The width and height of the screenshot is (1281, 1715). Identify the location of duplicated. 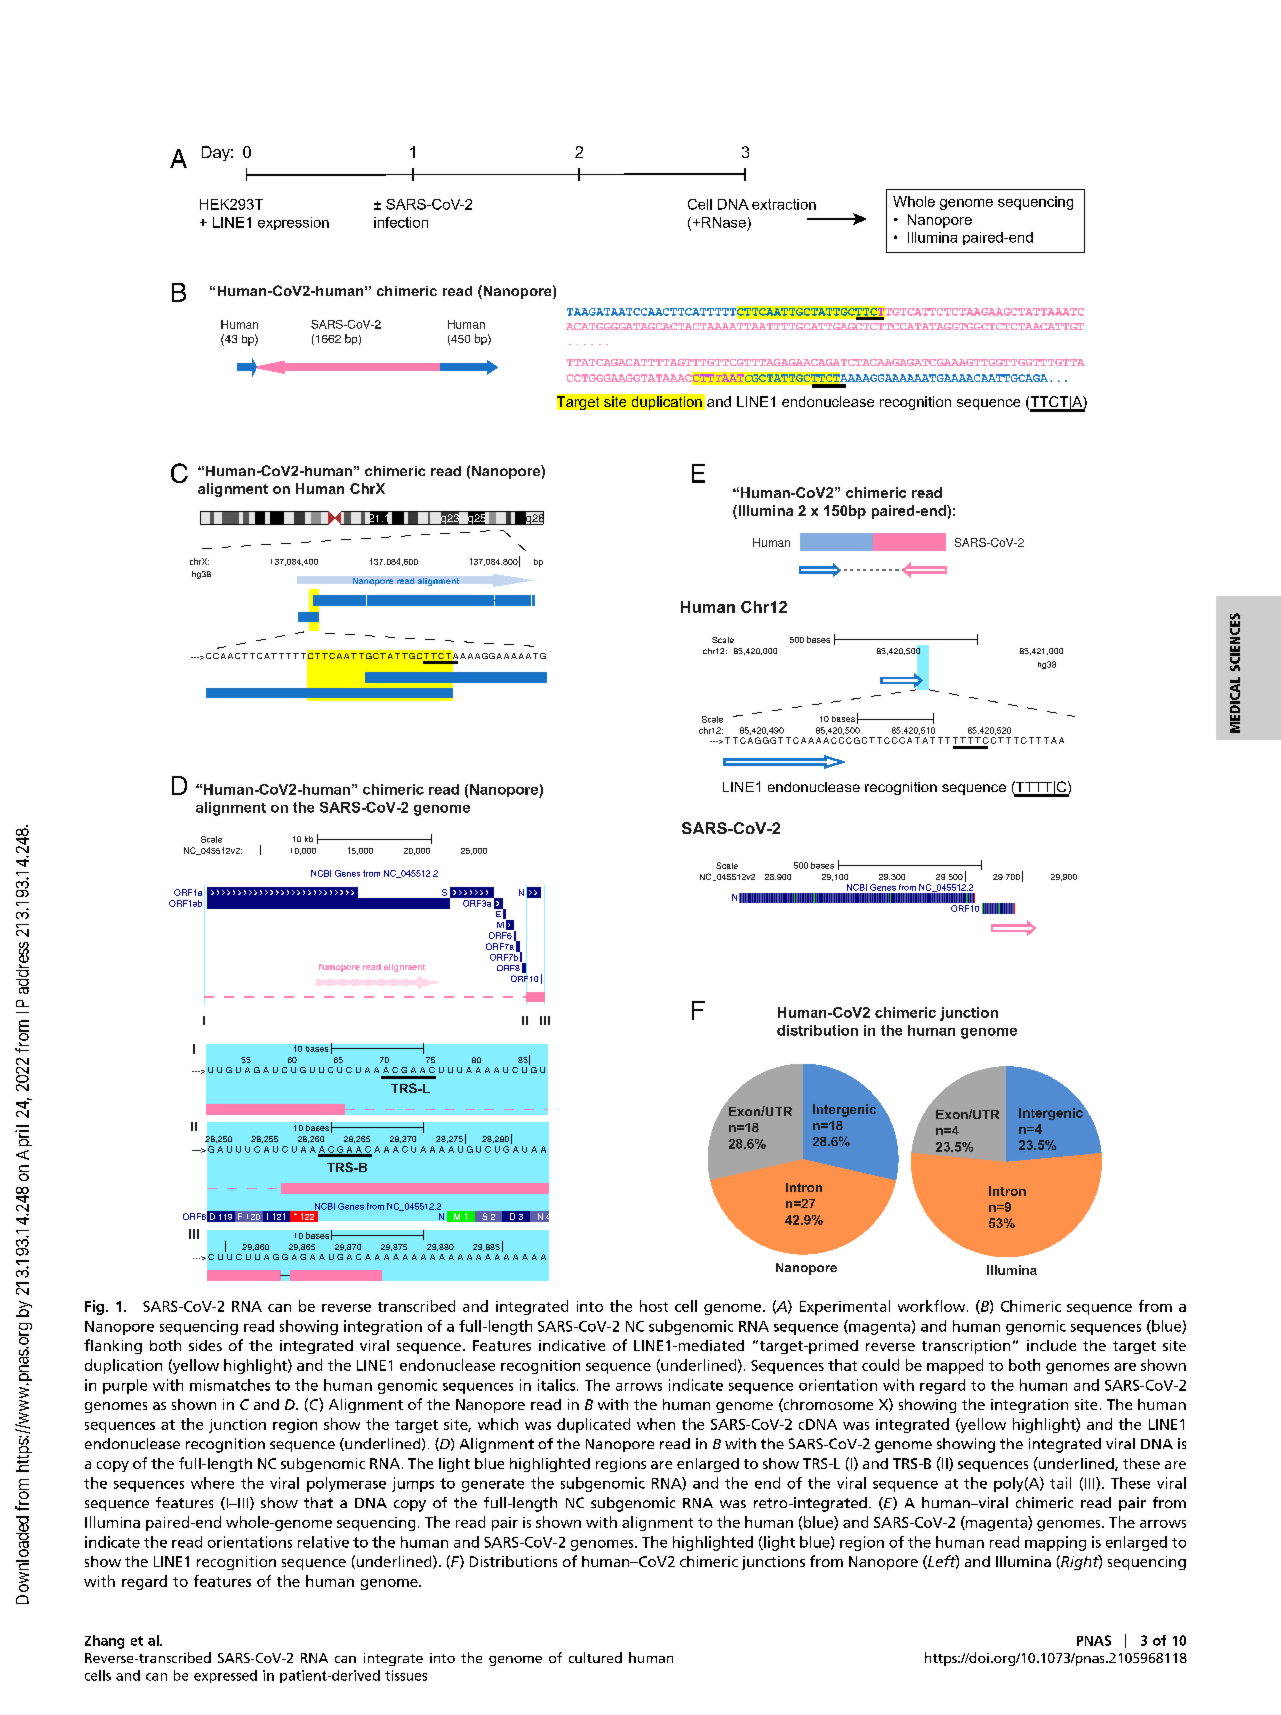
(593, 1425).
